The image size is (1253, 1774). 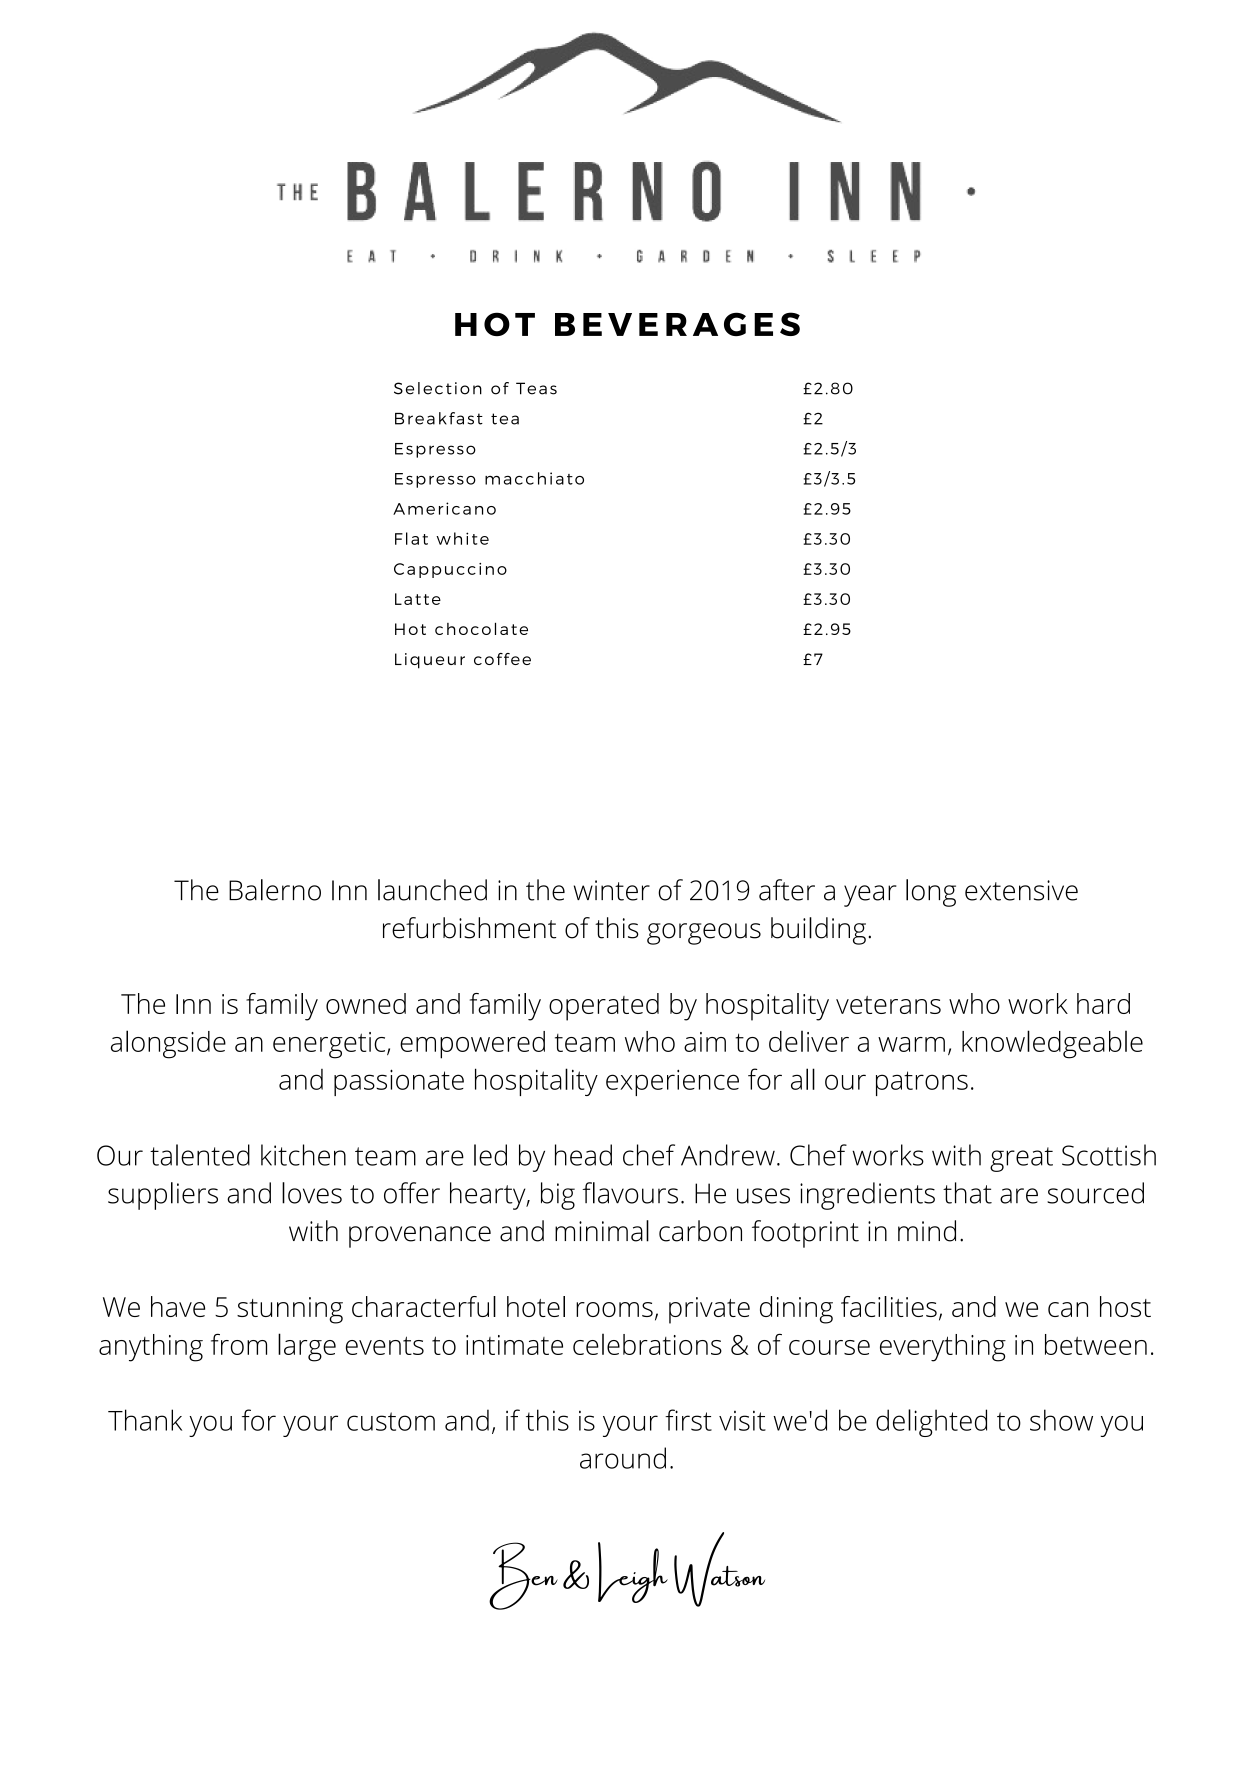 What do you see at coordinates (430, 661) in the image?
I see `Liqueur` at bounding box center [430, 661].
